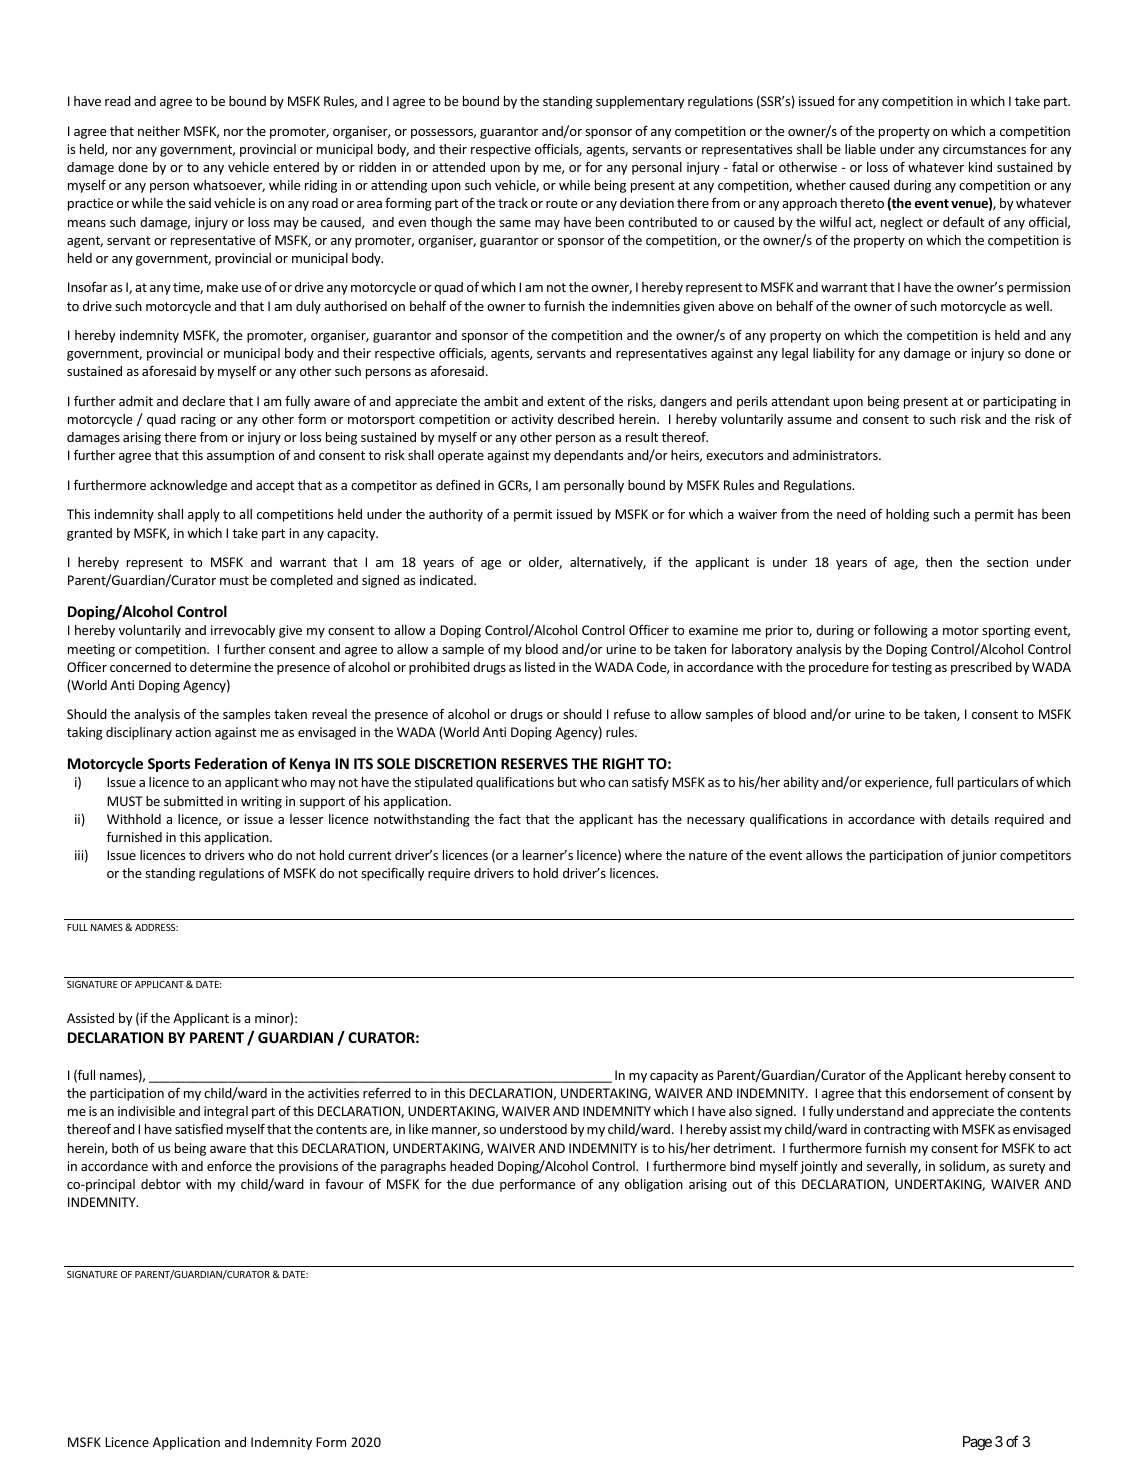  What do you see at coordinates (640, 102) in the image?
I see `supplementary` at bounding box center [640, 102].
